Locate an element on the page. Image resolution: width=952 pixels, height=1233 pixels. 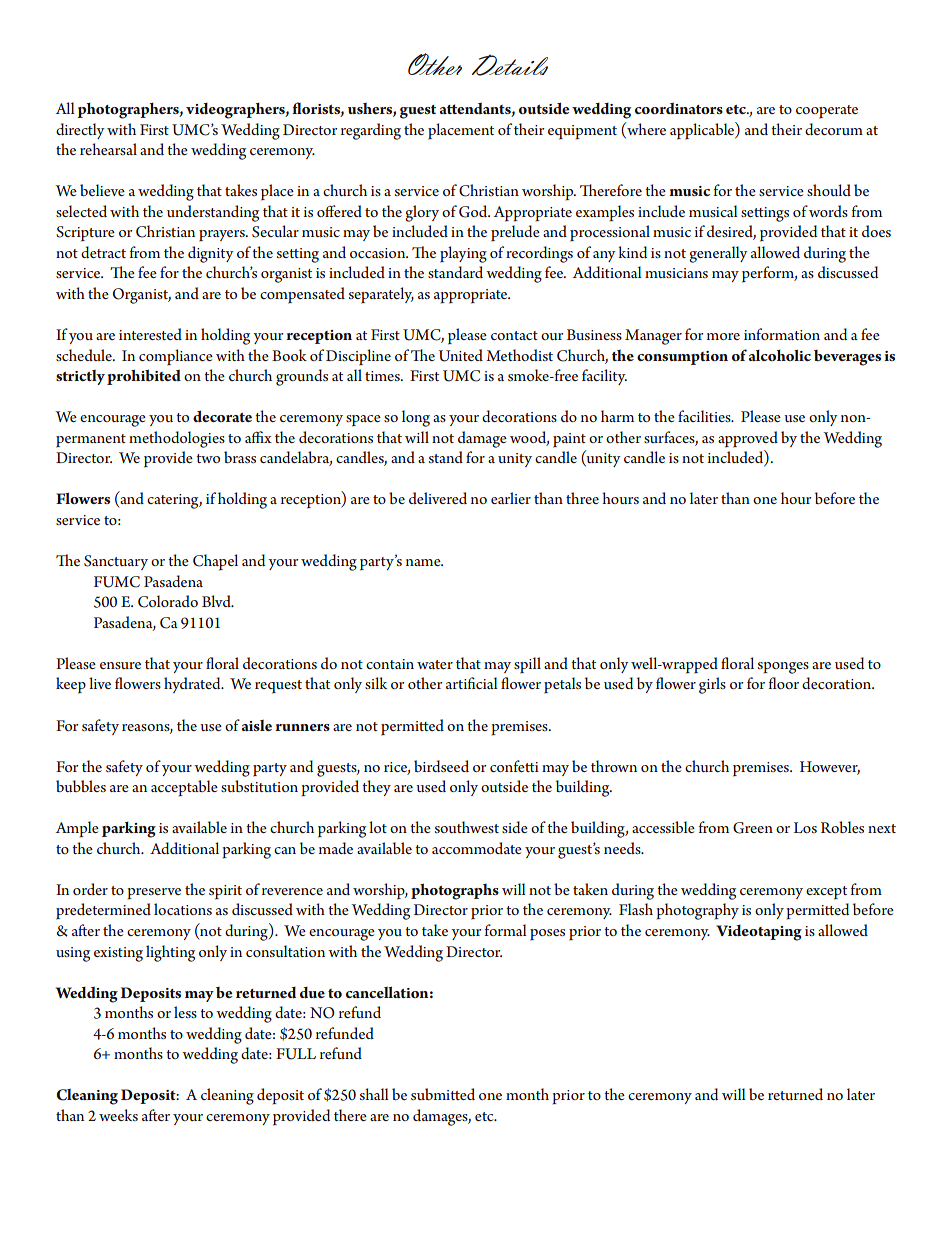
Videotaping is located at coordinates (759, 933).
